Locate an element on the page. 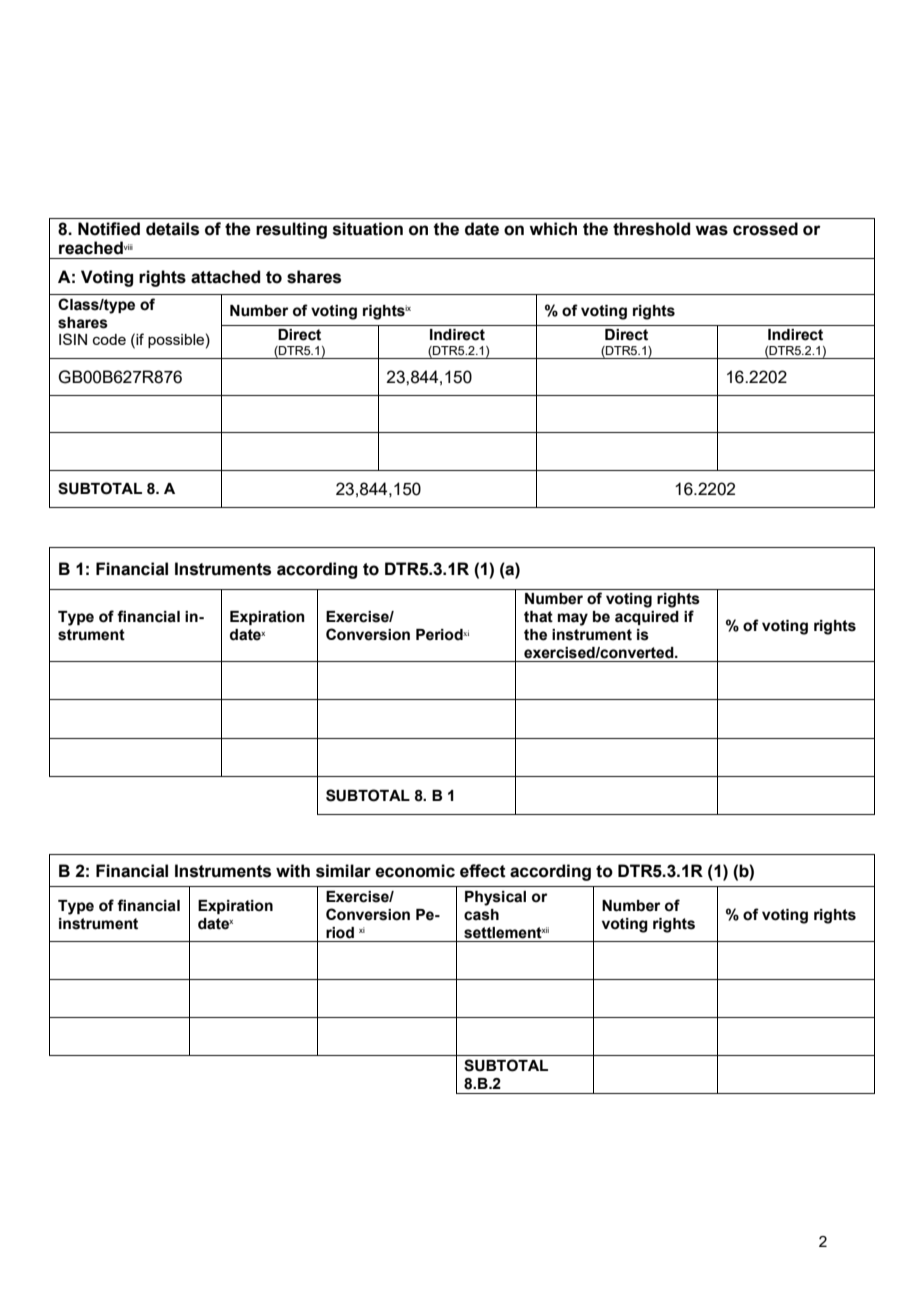  economic is located at coordinates (415, 871).
